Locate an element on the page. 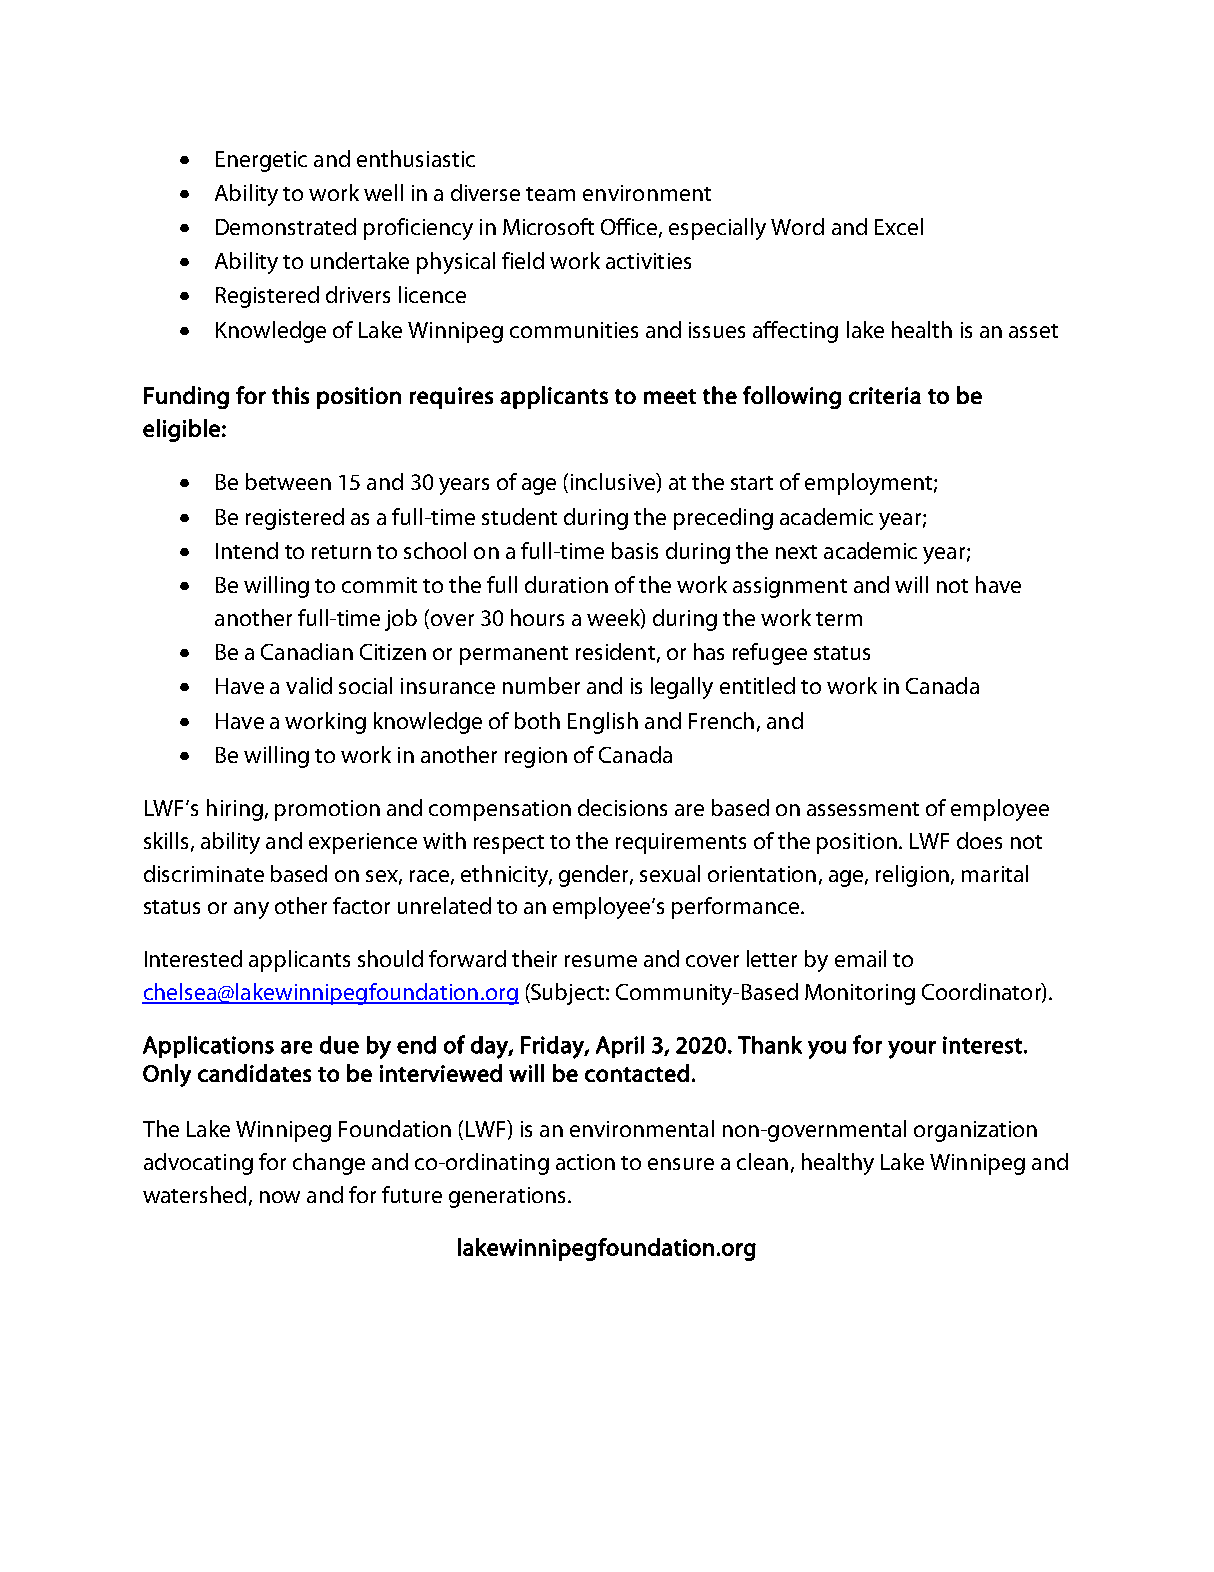 This image has width=1214, height=1572. hiring is located at coordinates (235, 810).
